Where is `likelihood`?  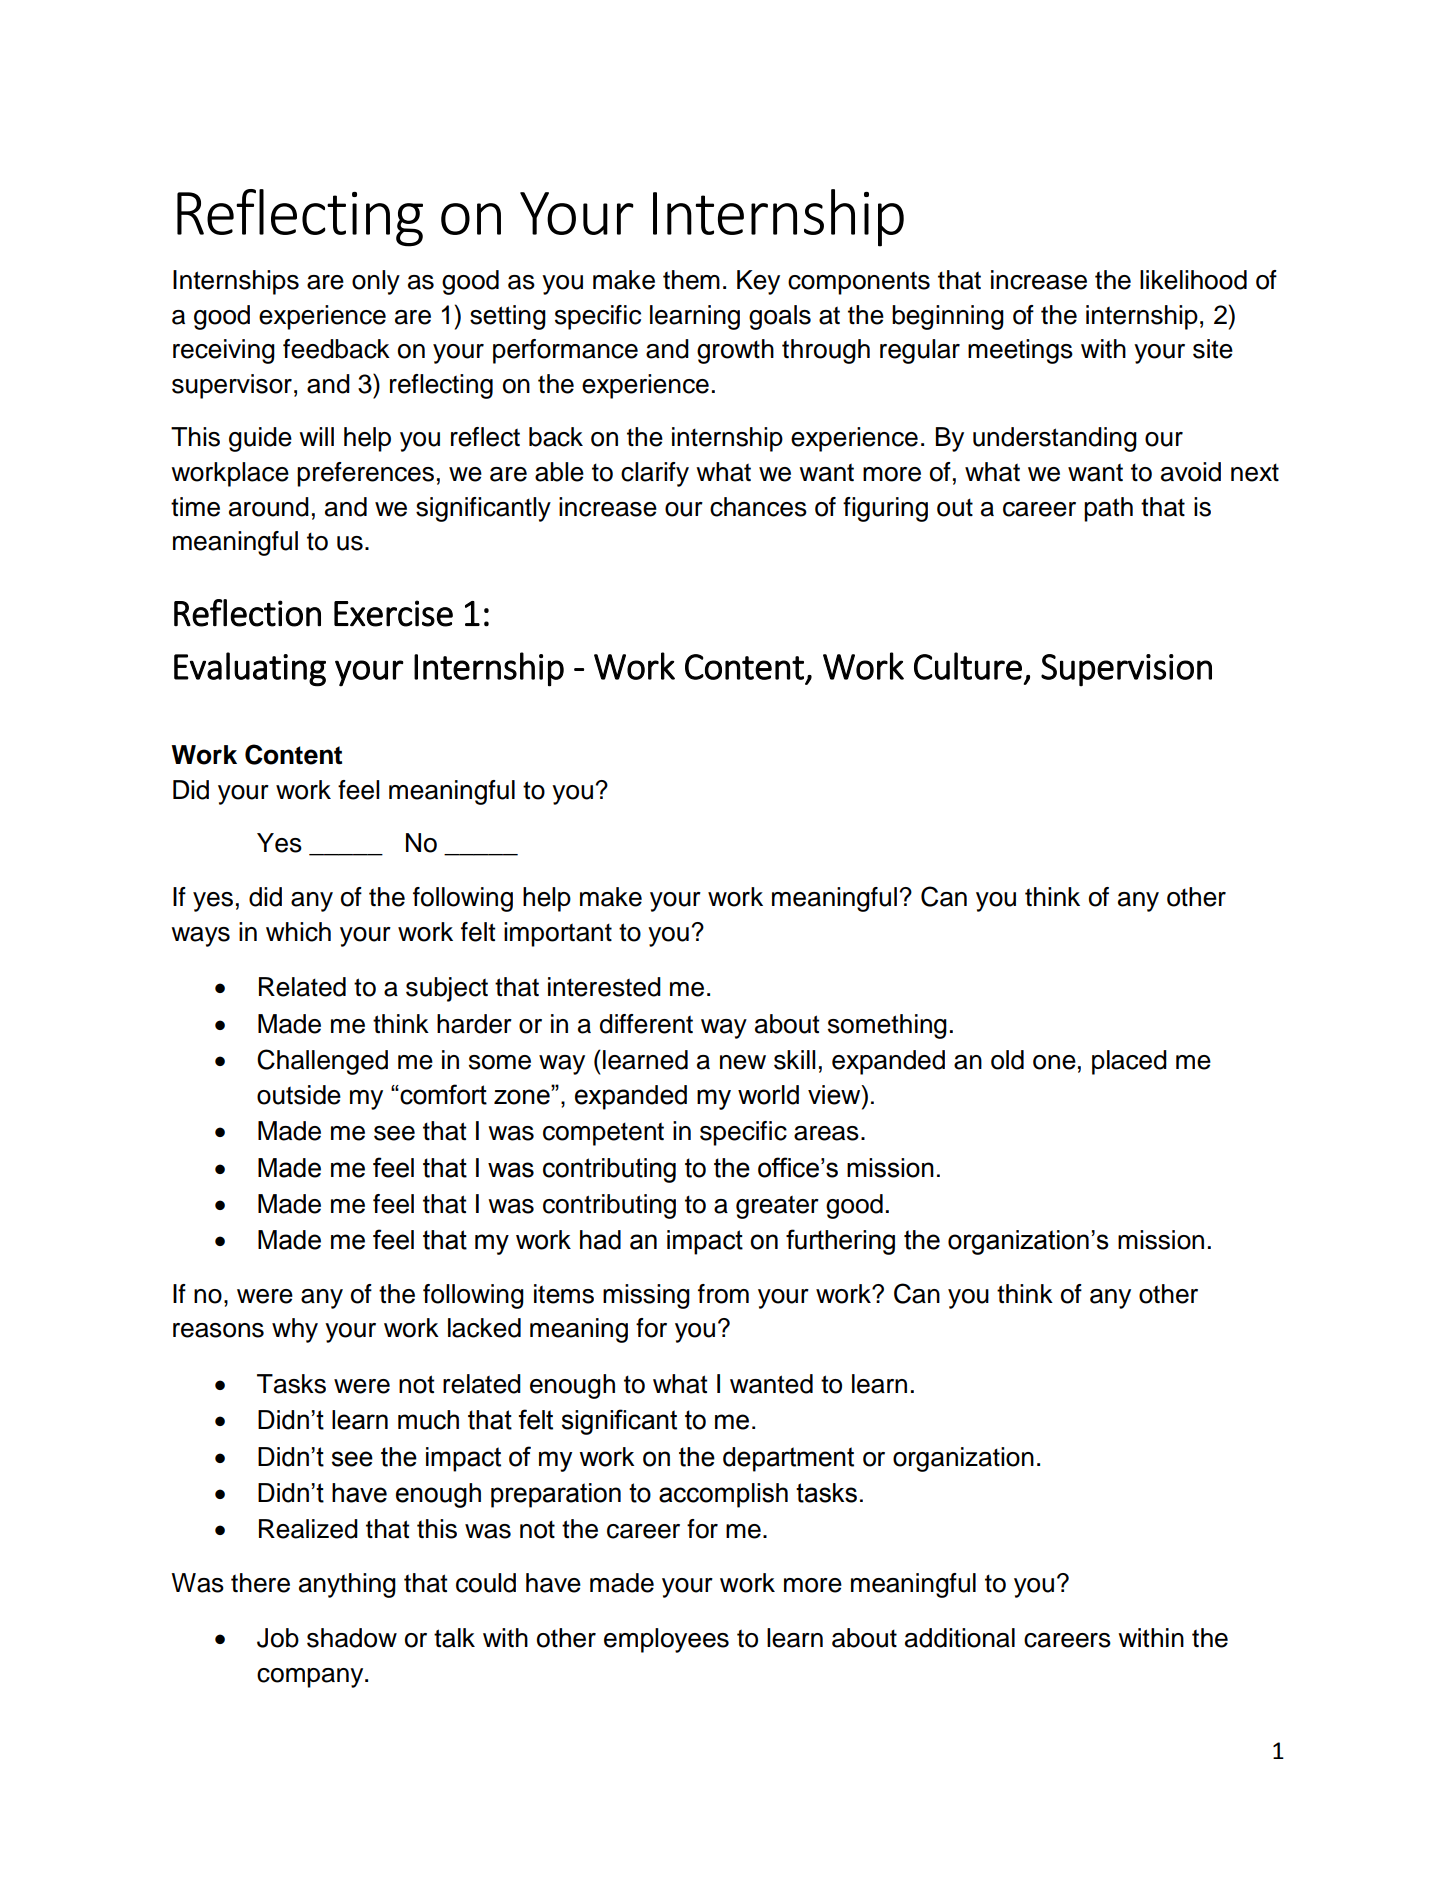
likelihood is located at coordinates (1193, 280).
